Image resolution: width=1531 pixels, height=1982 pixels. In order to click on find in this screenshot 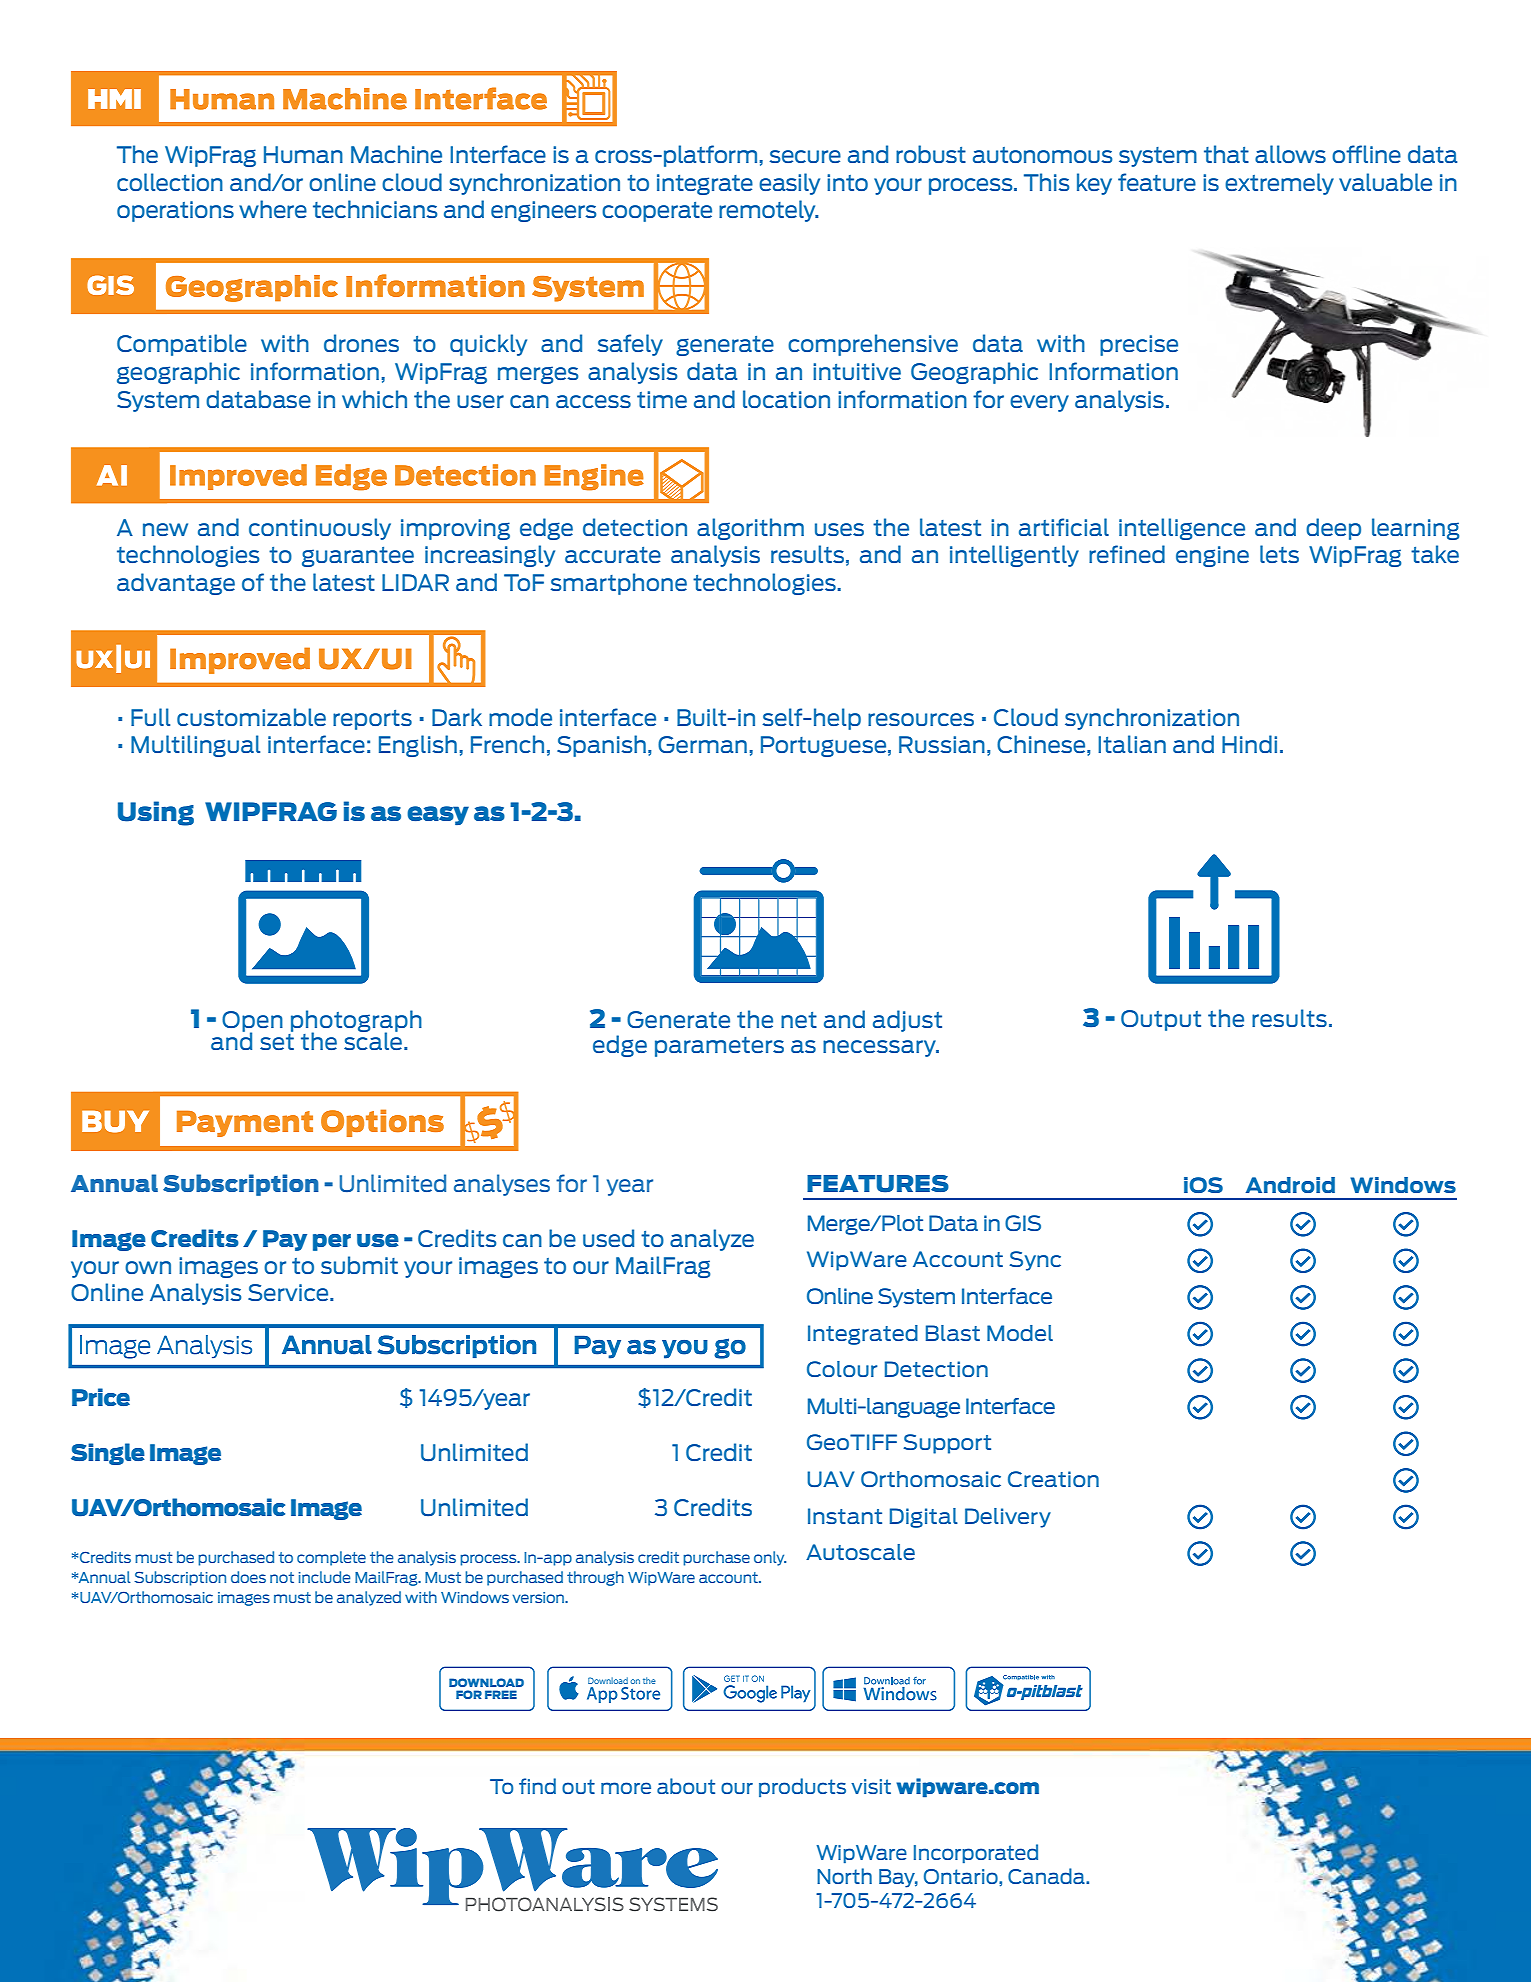, I will do `click(537, 1786)`.
